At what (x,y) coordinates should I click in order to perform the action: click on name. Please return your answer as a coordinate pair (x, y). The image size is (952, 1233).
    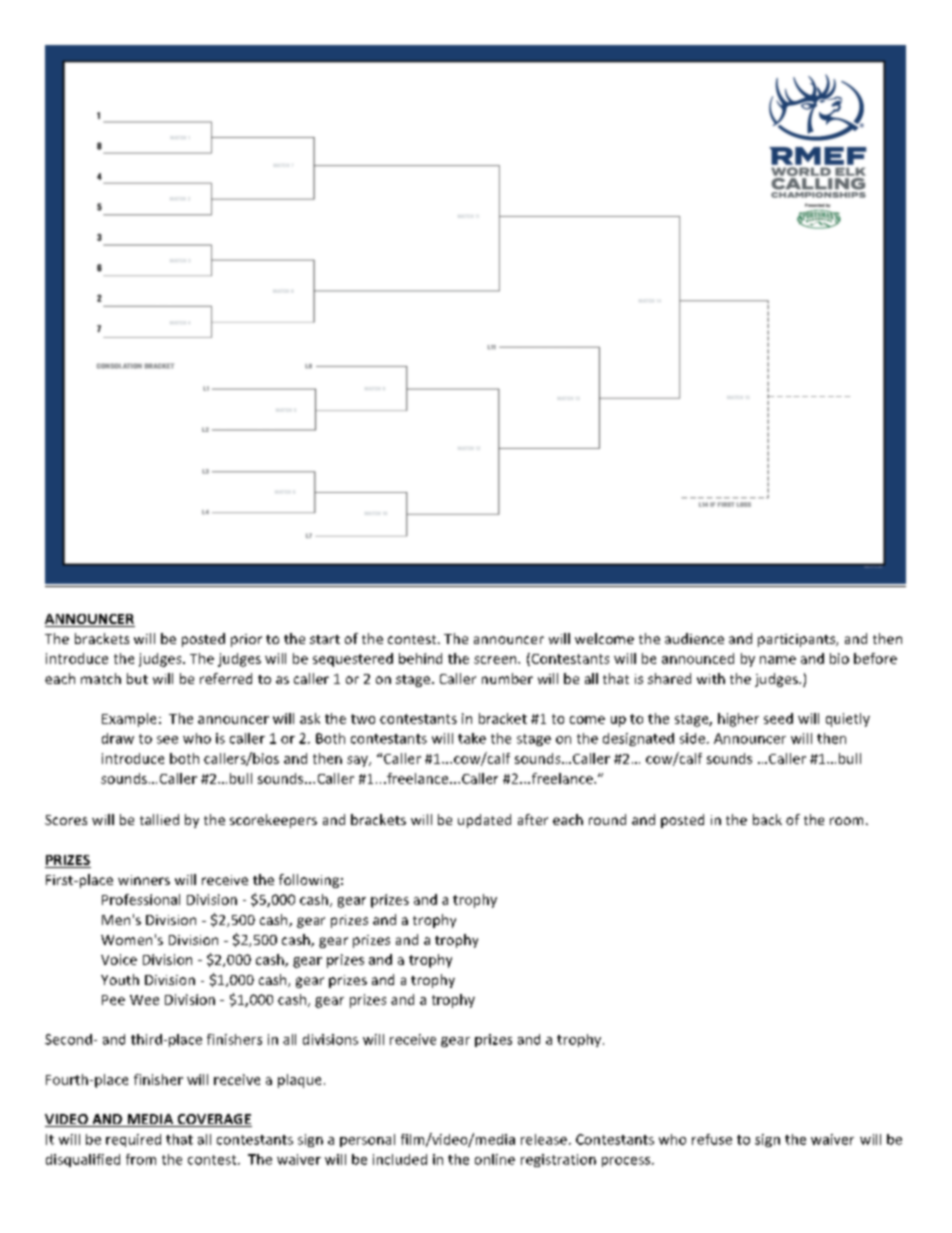
    Looking at the image, I should click on (778, 660).
